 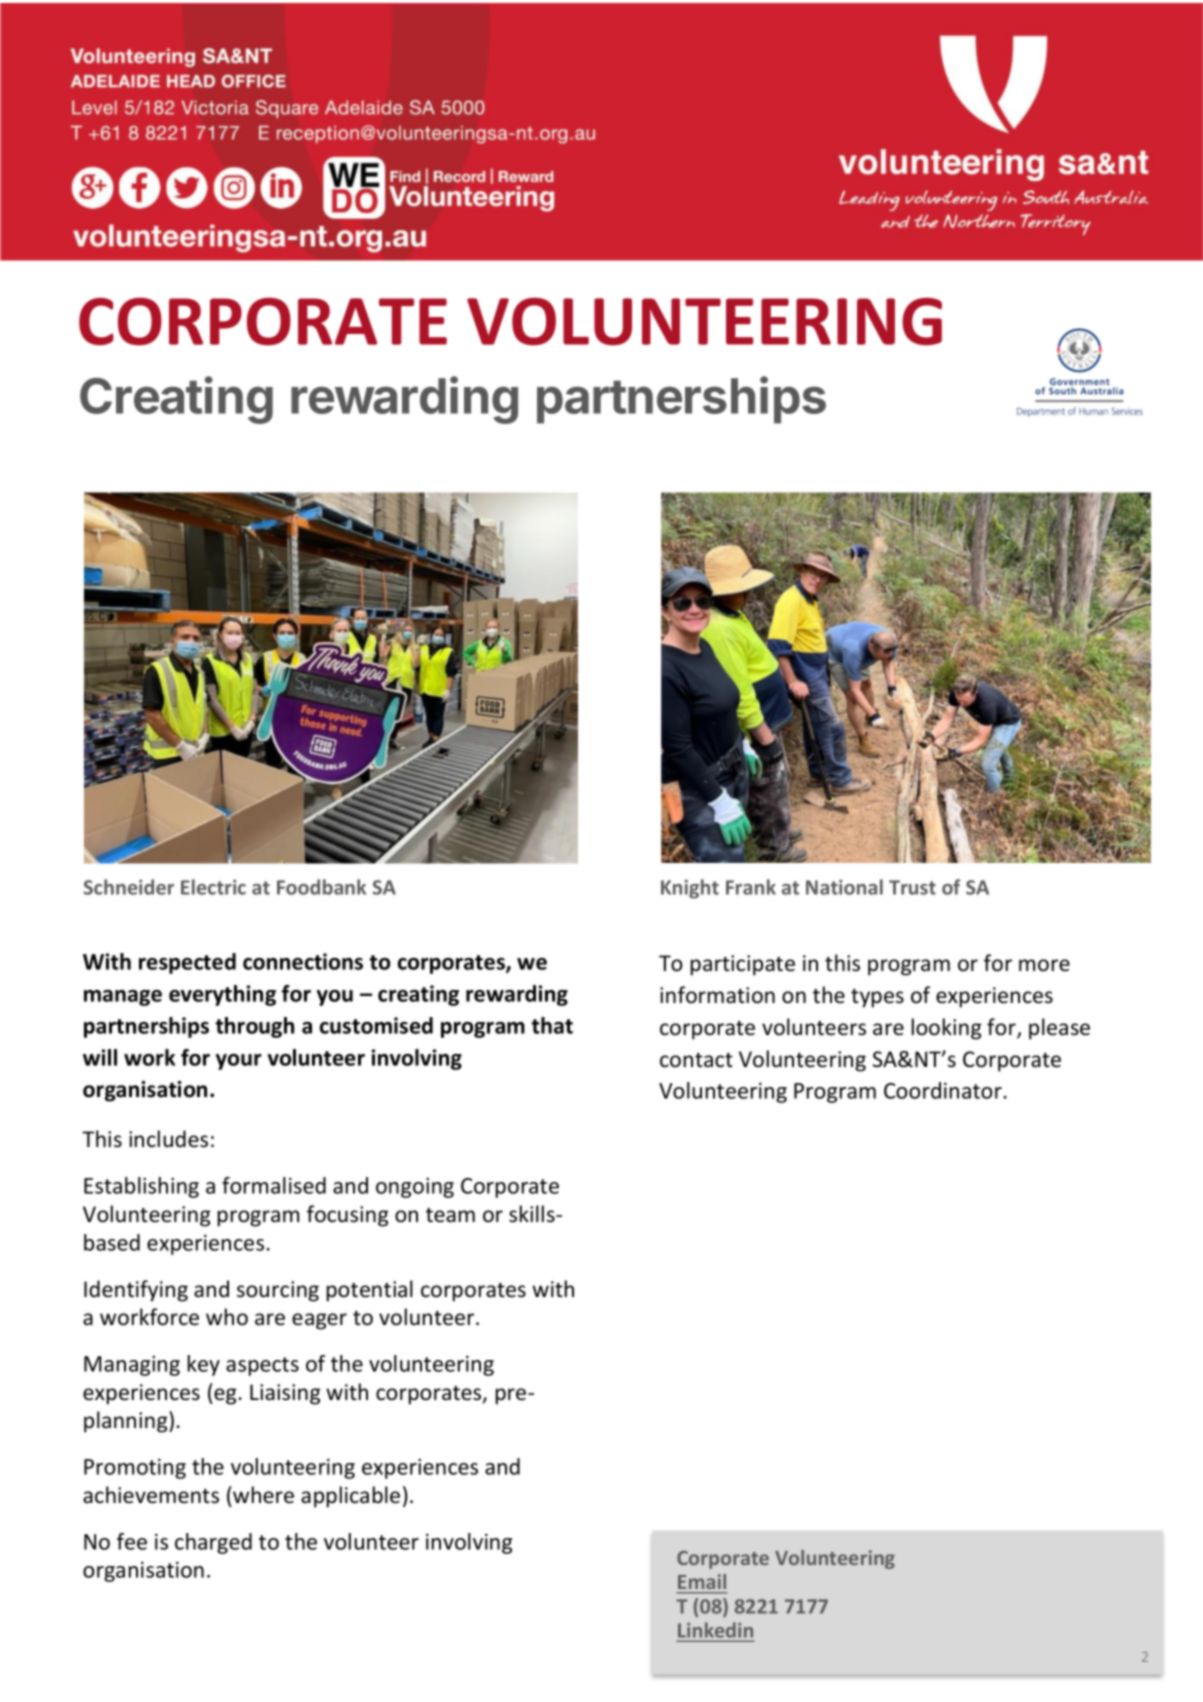 What do you see at coordinates (912, 887) in the screenshot?
I see `Trust` at bounding box center [912, 887].
